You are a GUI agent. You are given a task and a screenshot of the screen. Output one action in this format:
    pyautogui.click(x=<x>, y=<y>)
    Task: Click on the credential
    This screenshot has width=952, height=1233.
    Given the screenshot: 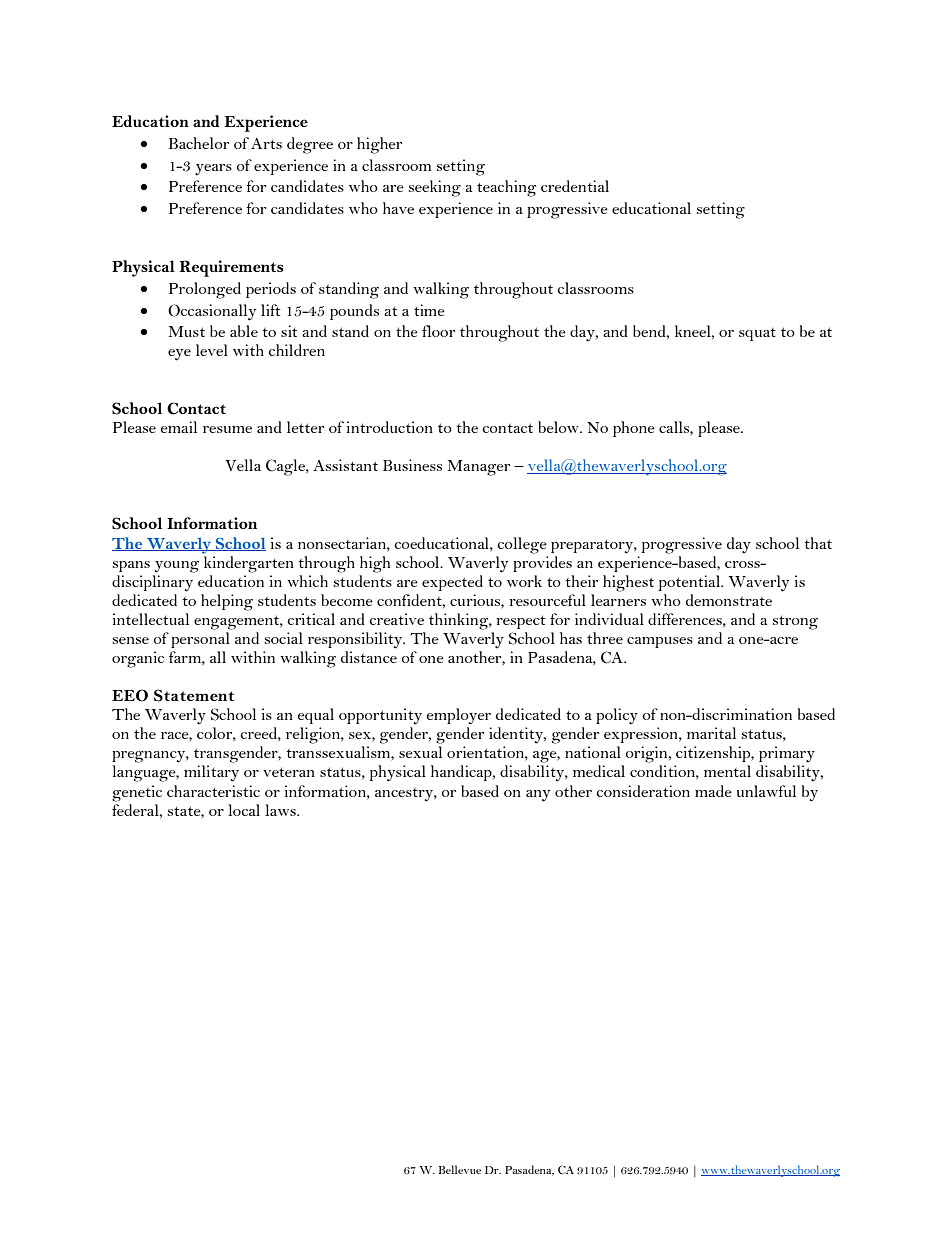 What is the action you would take?
    pyautogui.click(x=575, y=186)
